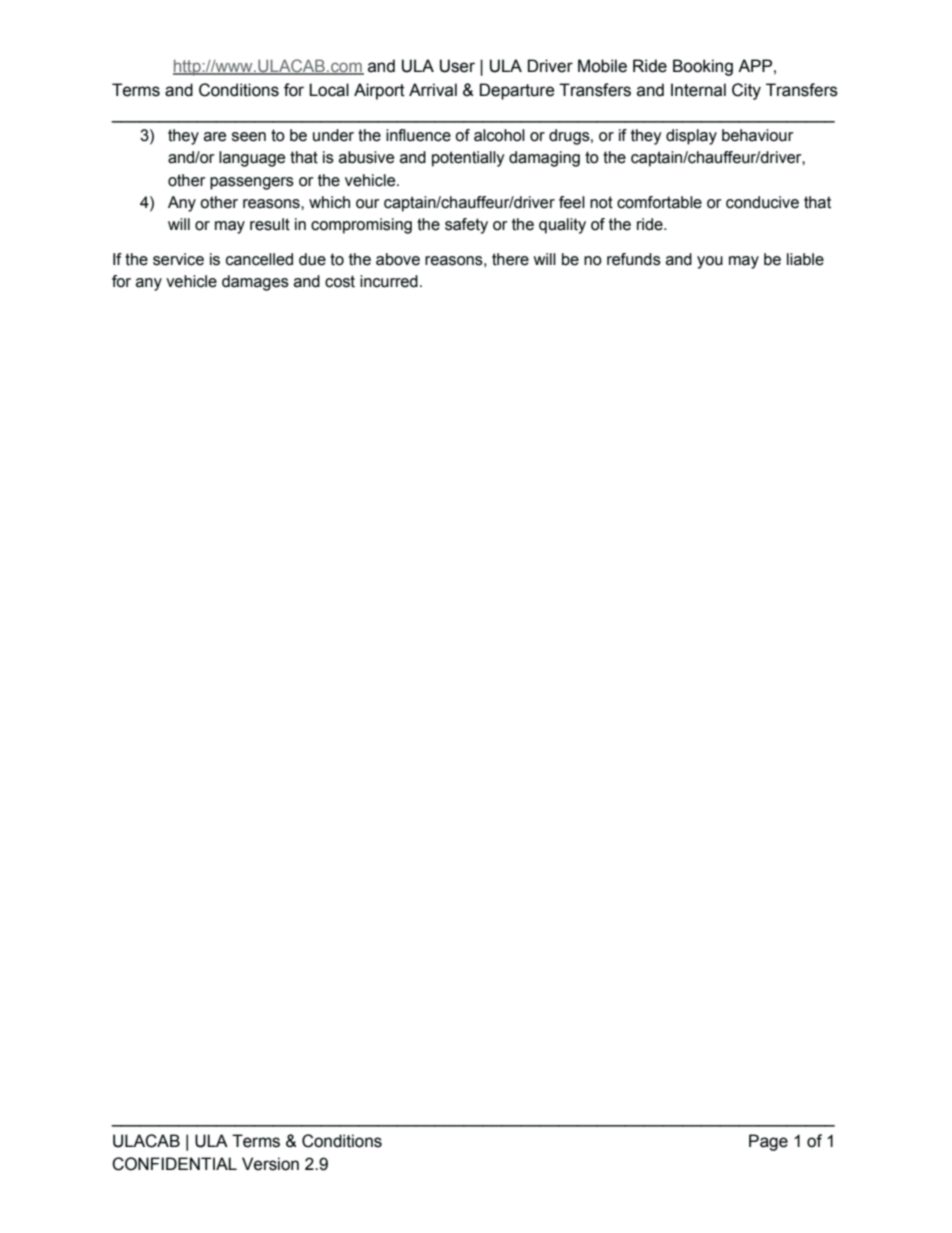  What do you see at coordinates (340, 281) in the document?
I see `cost` at bounding box center [340, 281].
